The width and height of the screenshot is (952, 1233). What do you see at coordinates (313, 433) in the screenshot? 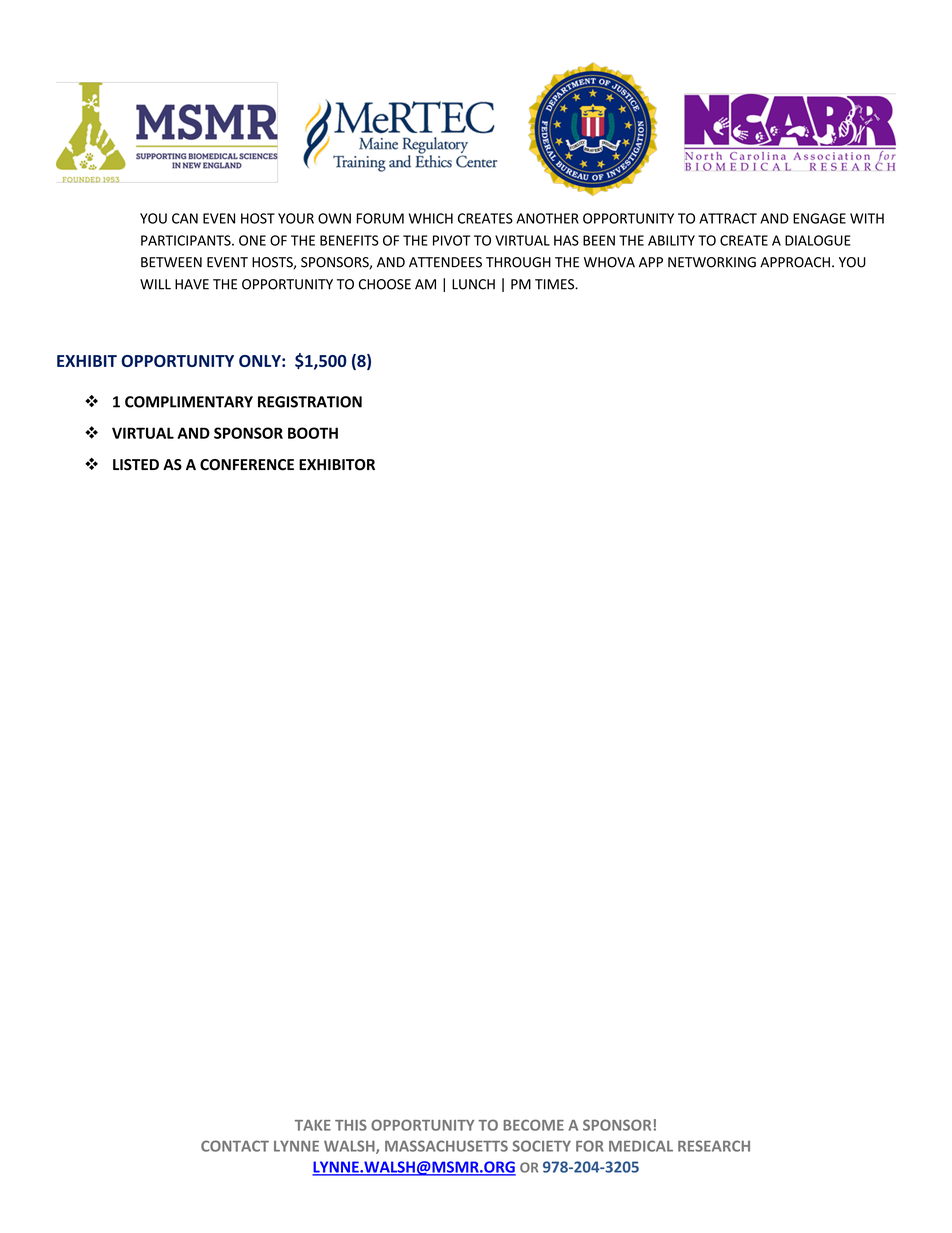
I see `BOOTH` at bounding box center [313, 433].
